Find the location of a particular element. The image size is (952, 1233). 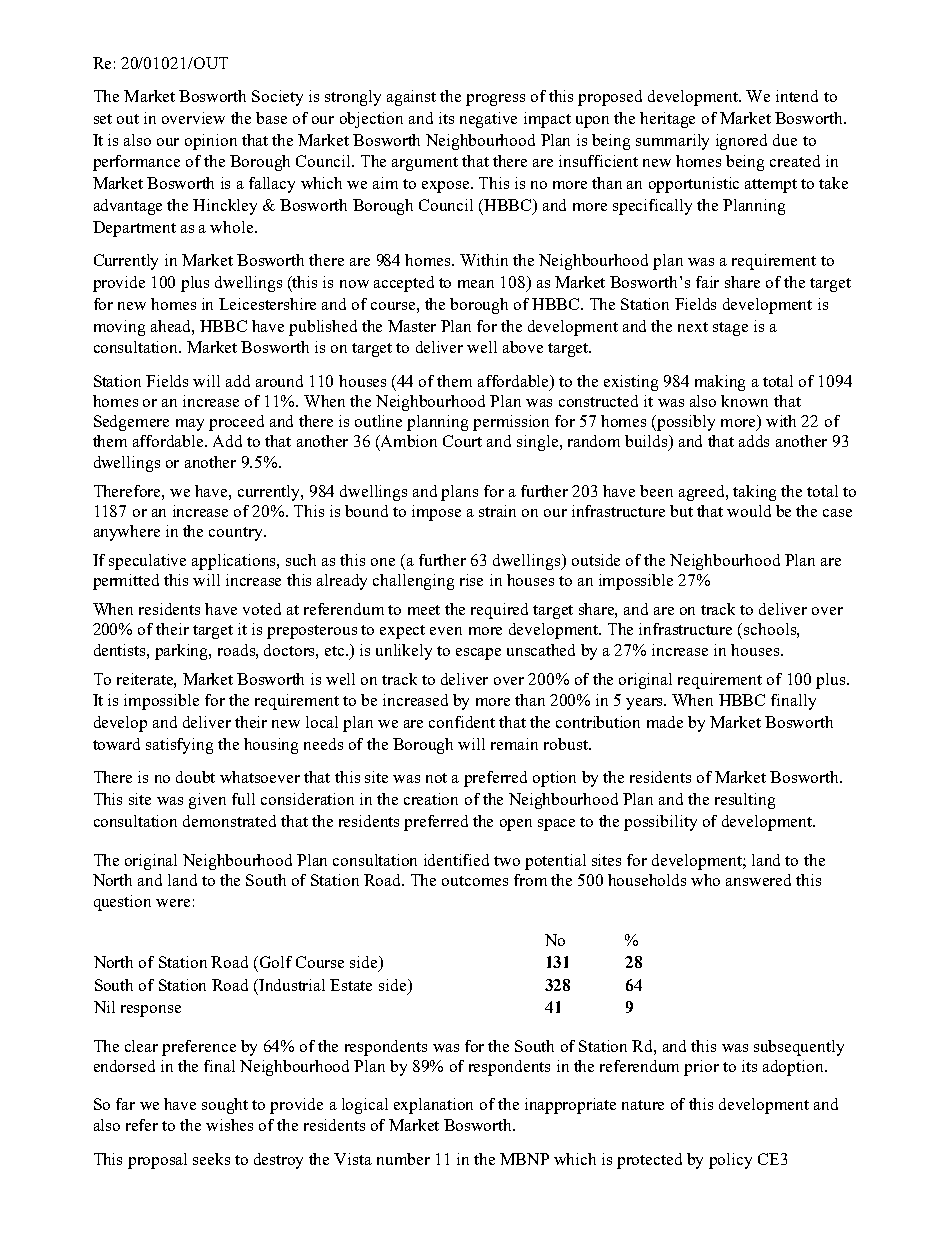

may is located at coordinates (190, 425).
